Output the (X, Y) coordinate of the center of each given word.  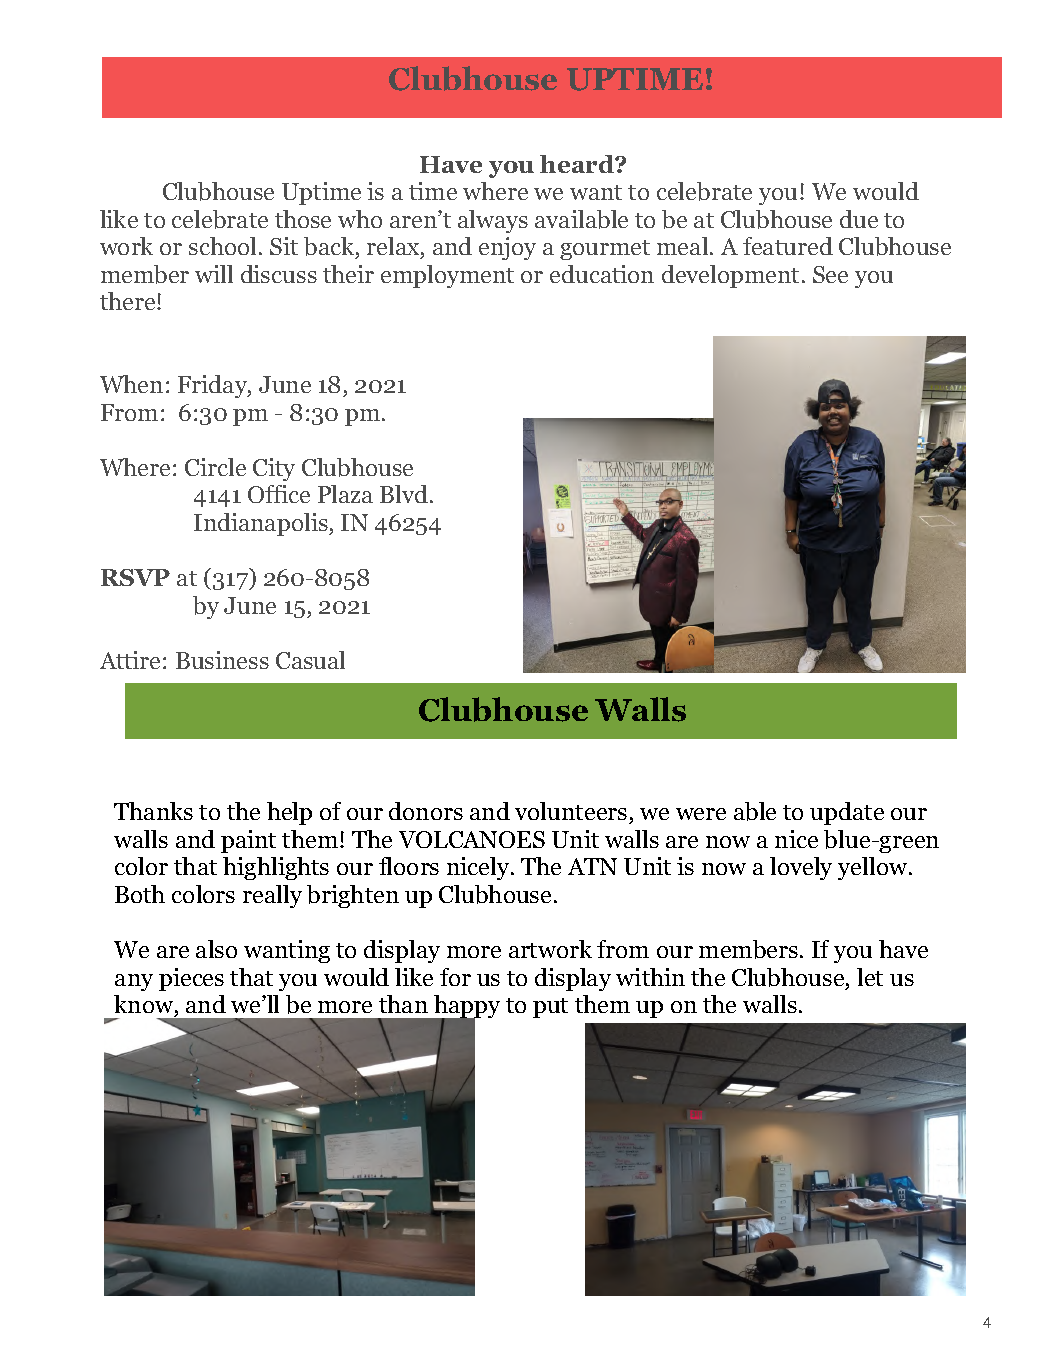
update (847, 813)
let (870, 977)
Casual (310, 660)
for (455, 977)
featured (788, 246)
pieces (191, 979)
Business (222, 660)
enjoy (507, 248)
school (222, 246)
